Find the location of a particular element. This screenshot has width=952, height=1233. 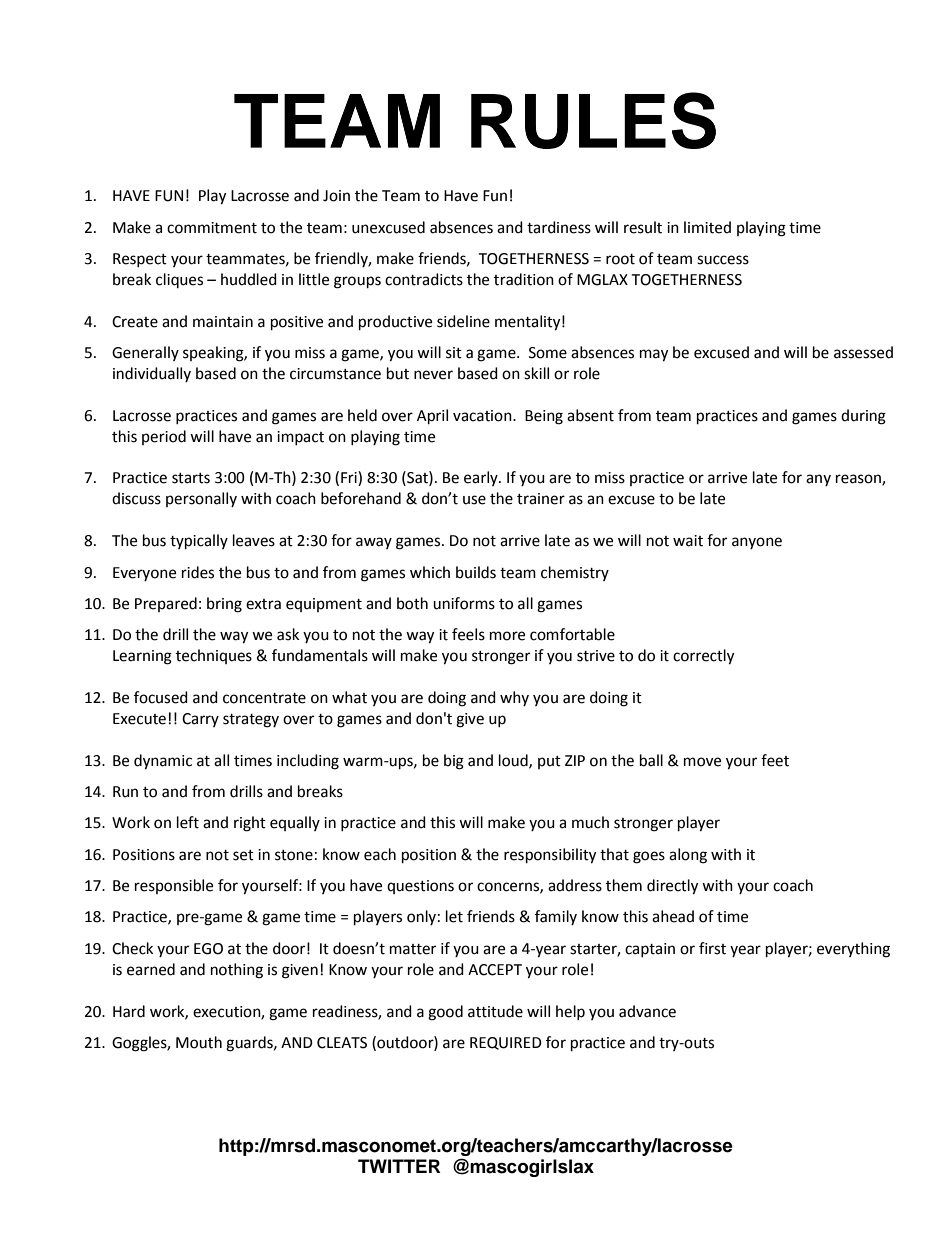

more is located at coordinates (507, 636).
